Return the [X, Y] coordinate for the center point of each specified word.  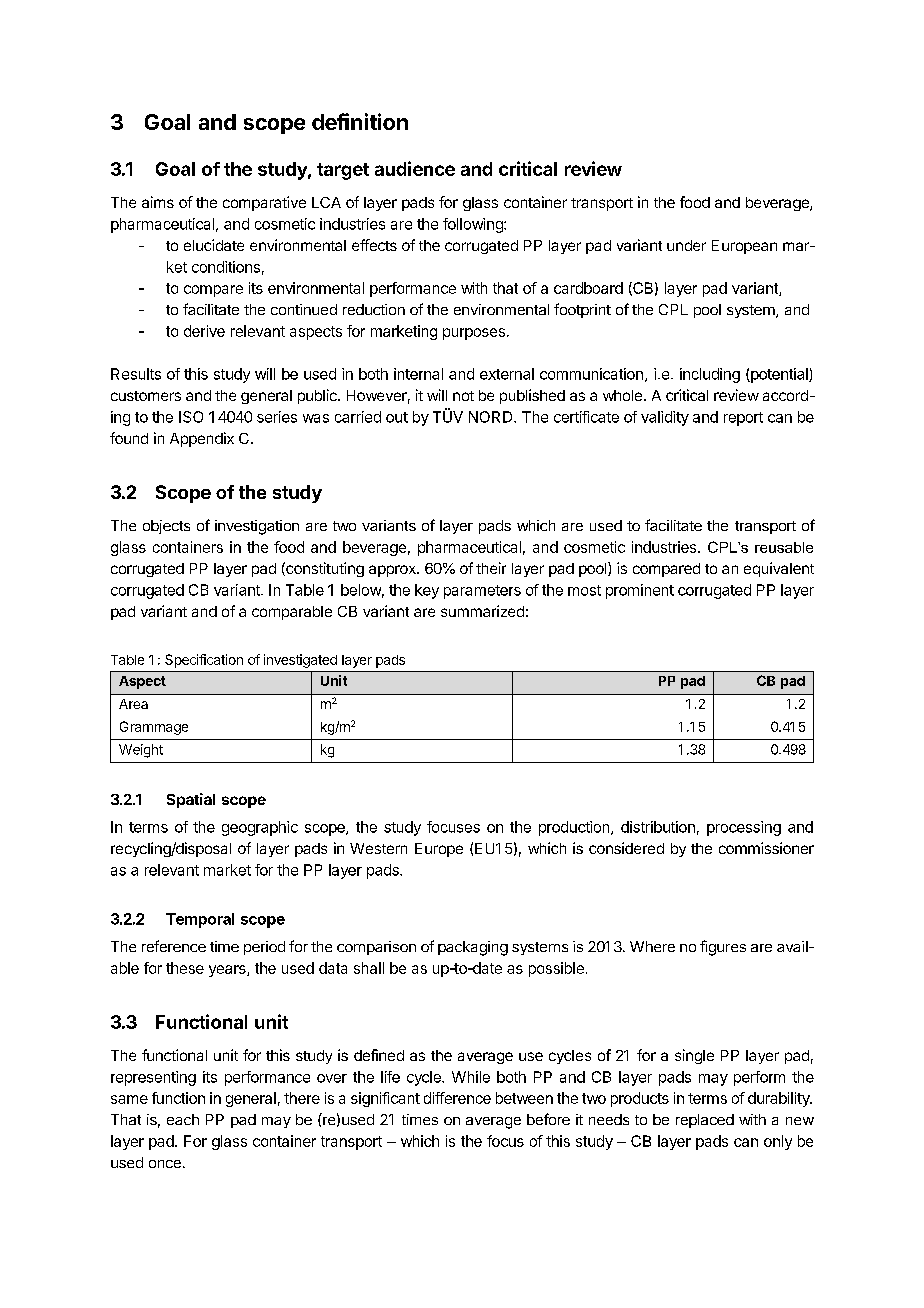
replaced [705, 1121]
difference [457, 1098]
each [183, 1119]
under [686, 245]
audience [415, 168]
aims [158, 202]
